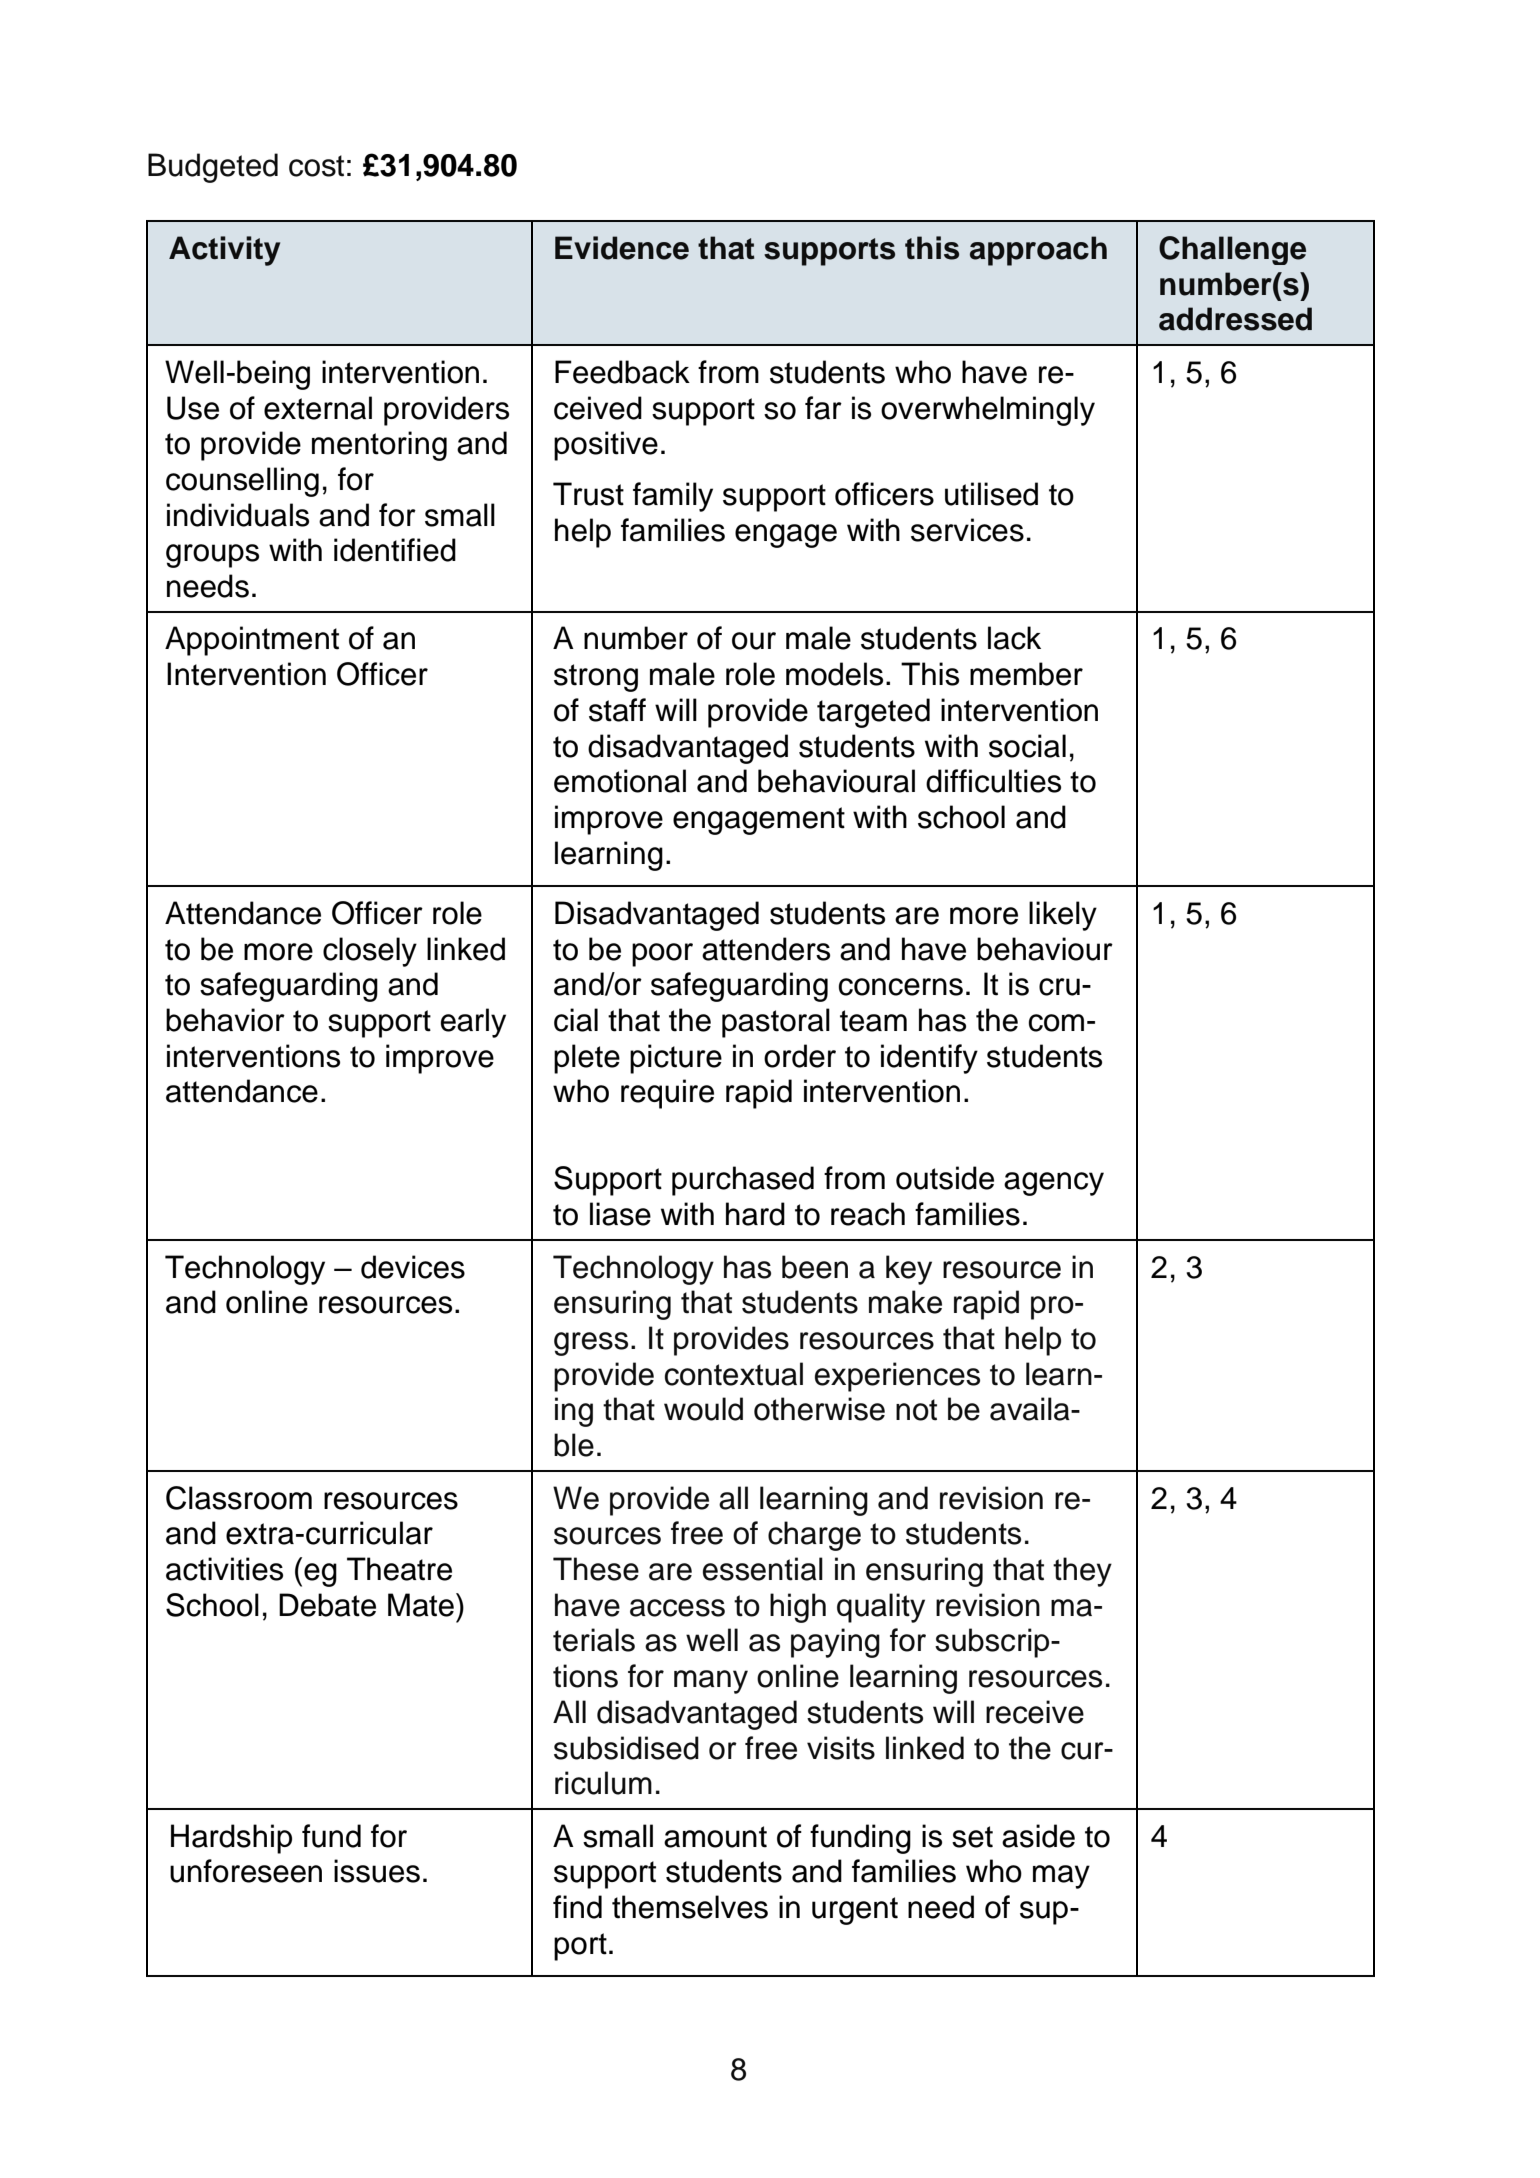 Image resolution: width=1540 pixels, height=2178 pixels. Describe the element at coordinates (377, 1871) in the document. I see `issues` at that location.
